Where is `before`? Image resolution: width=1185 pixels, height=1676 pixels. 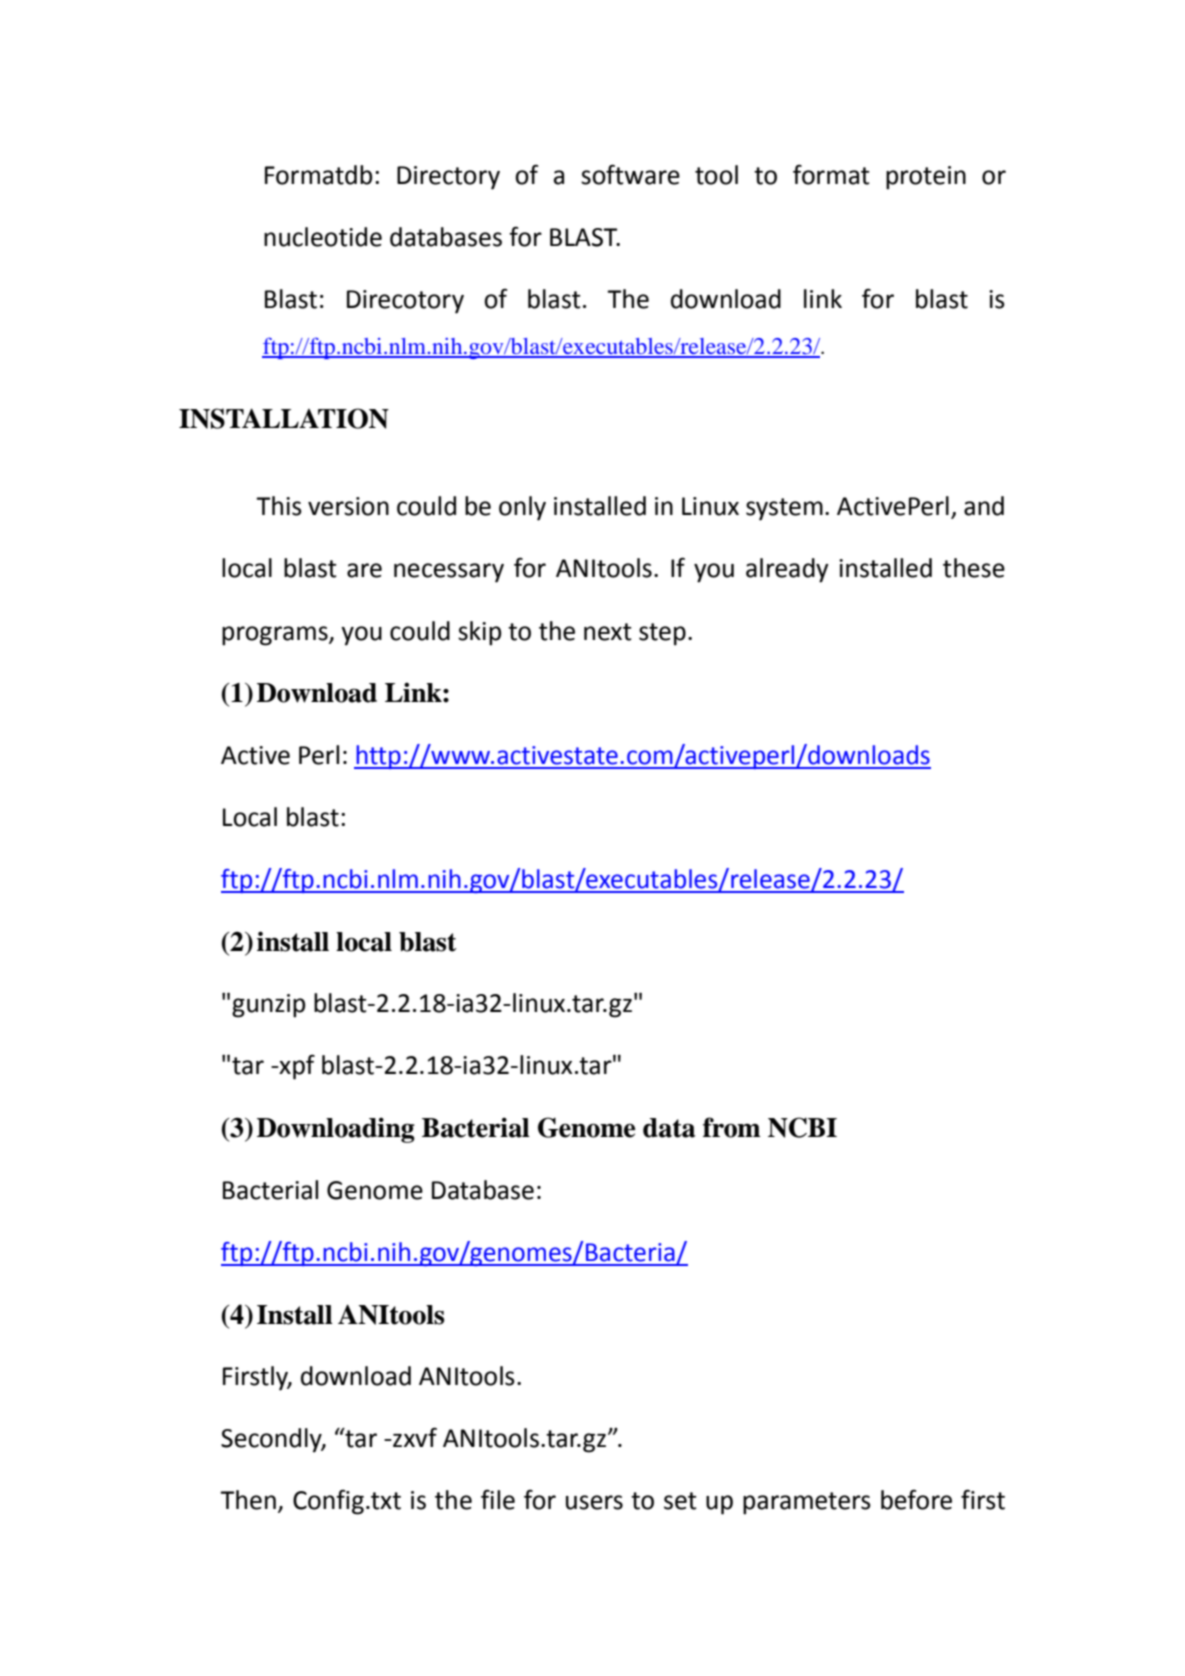 before is located at coordinates (916, 1499).
